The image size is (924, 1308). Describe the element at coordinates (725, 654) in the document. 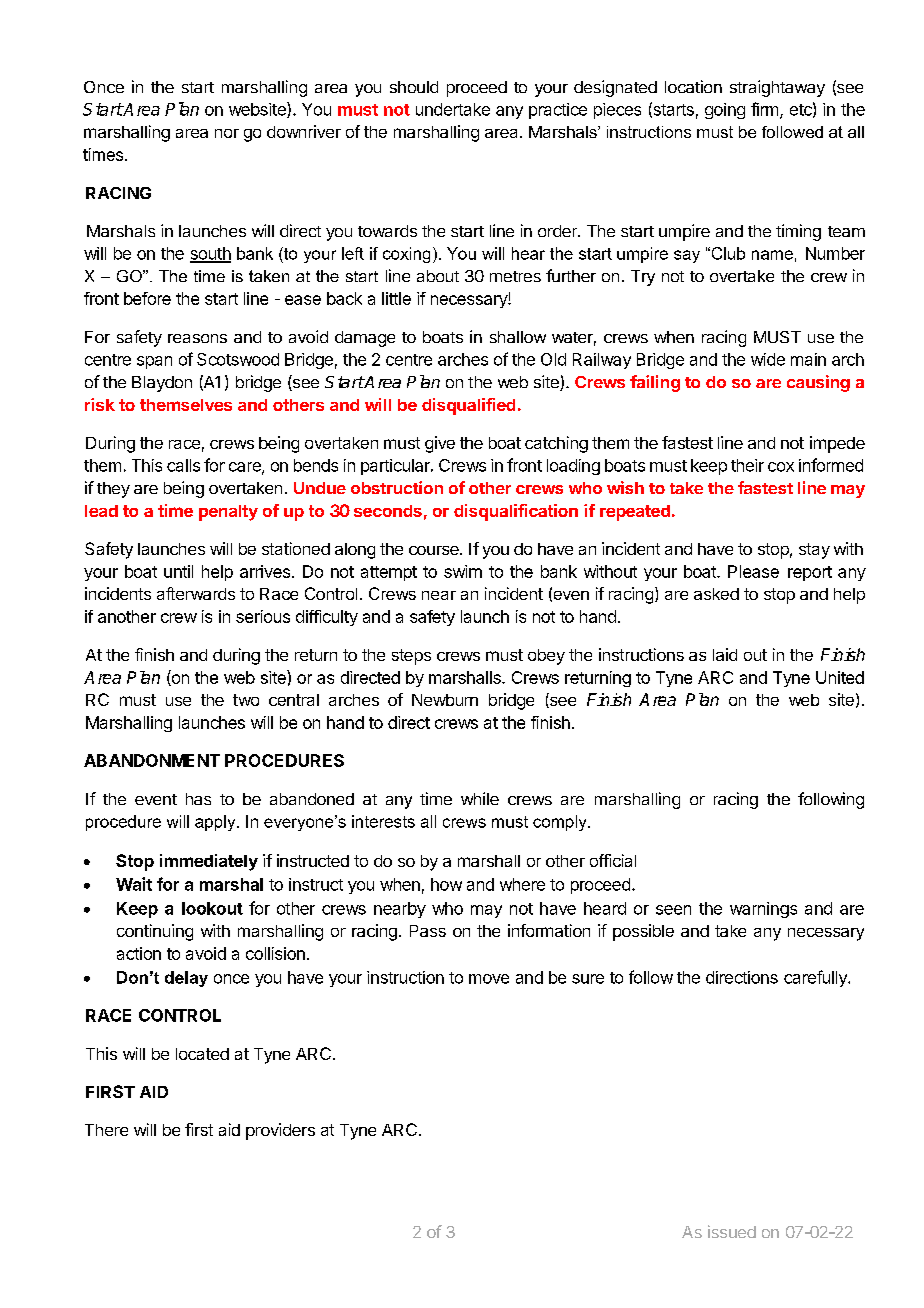

I see `laid` at that location.
